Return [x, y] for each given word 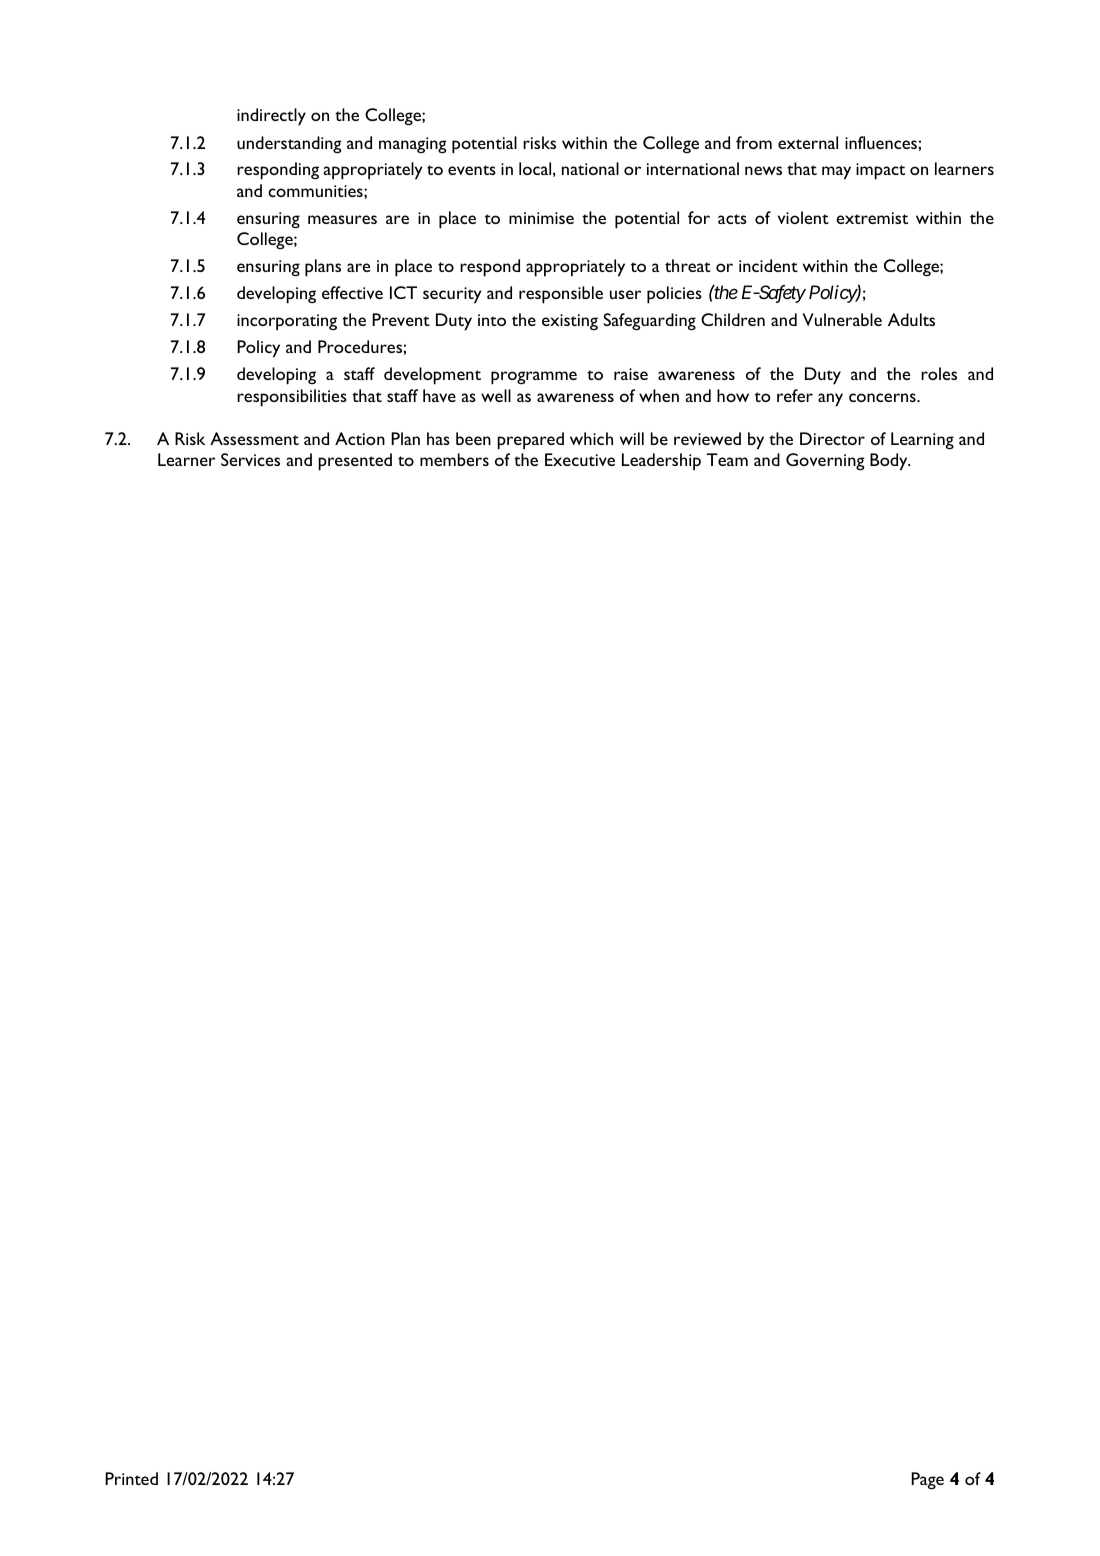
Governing [825, 461]
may [836, 173]
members [454, 459]
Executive [580, 459]
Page [927, 1480]
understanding [289, 144]
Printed [131, 1478]
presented [355, 462]
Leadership [661, 462]
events [472, 170]
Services [250, 459]
